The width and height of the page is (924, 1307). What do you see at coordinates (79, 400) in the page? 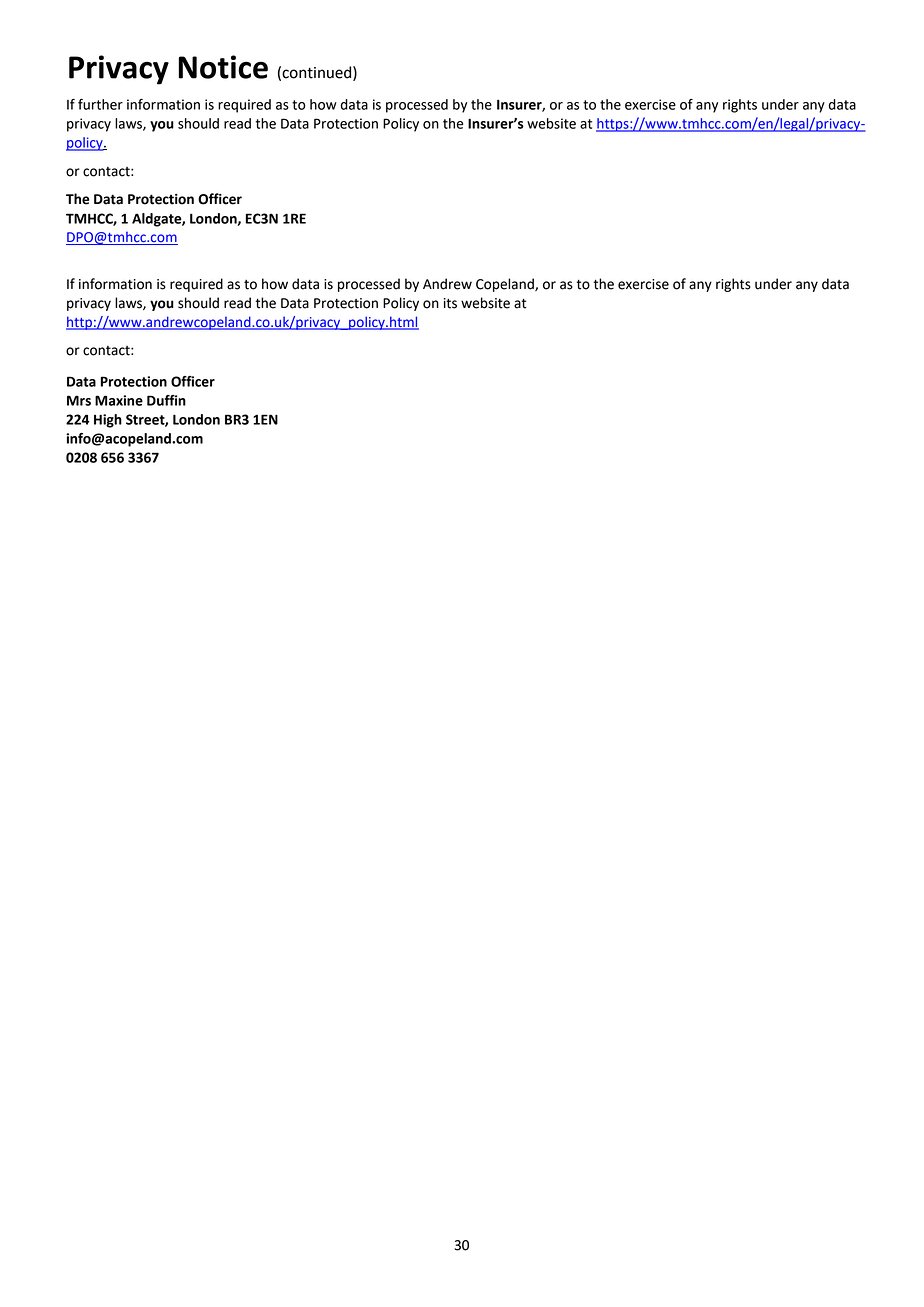
I see `Mrs` at bounding box center [79, 400].
